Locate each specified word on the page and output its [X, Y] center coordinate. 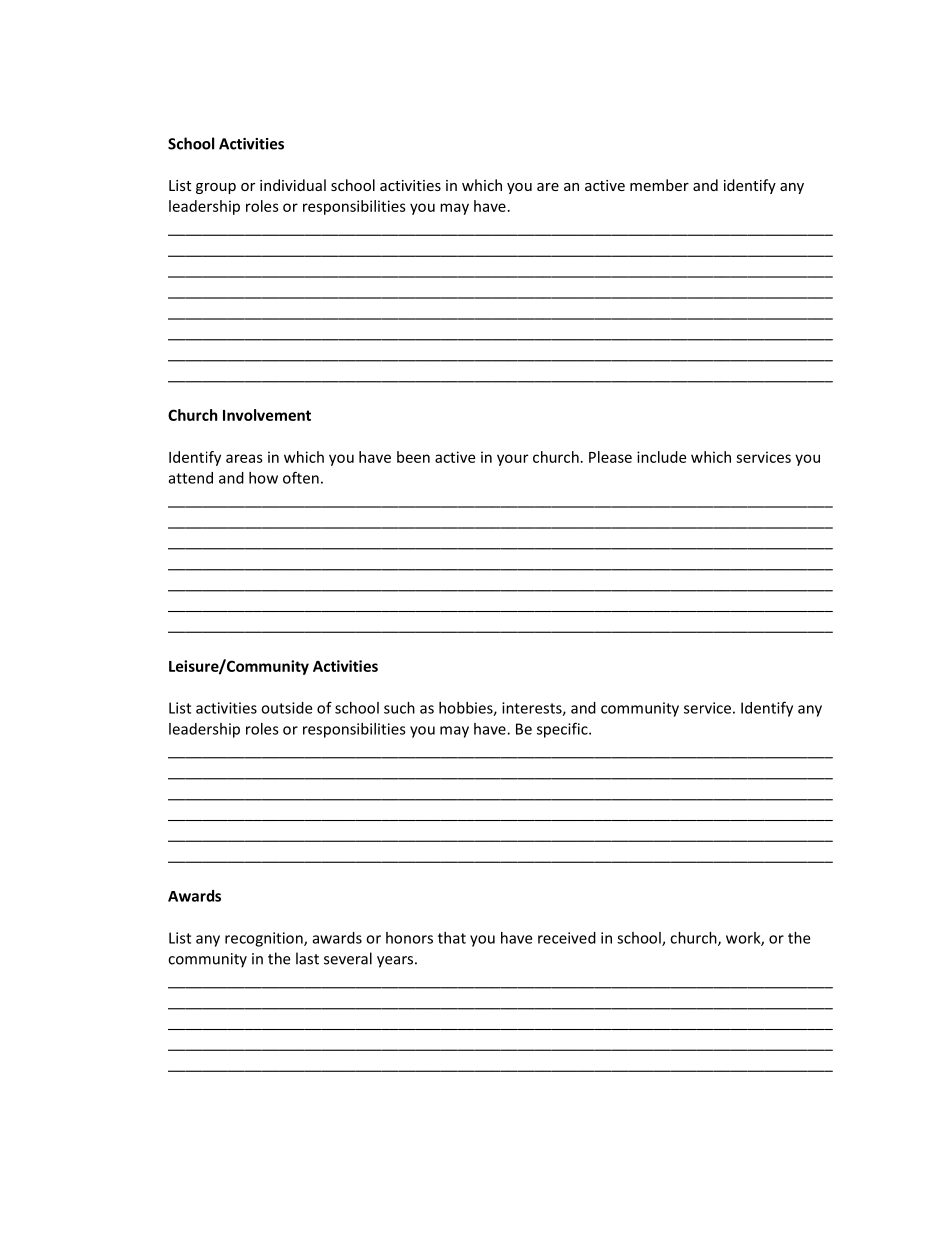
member [659, 185]
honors [409, 938]
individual [293, 185]
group [216, 188]
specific [563, 730]
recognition [265, 939]
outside [286, 708]
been [413, 457]
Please [610, 457]
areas [244, 458]
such [399, 708]
